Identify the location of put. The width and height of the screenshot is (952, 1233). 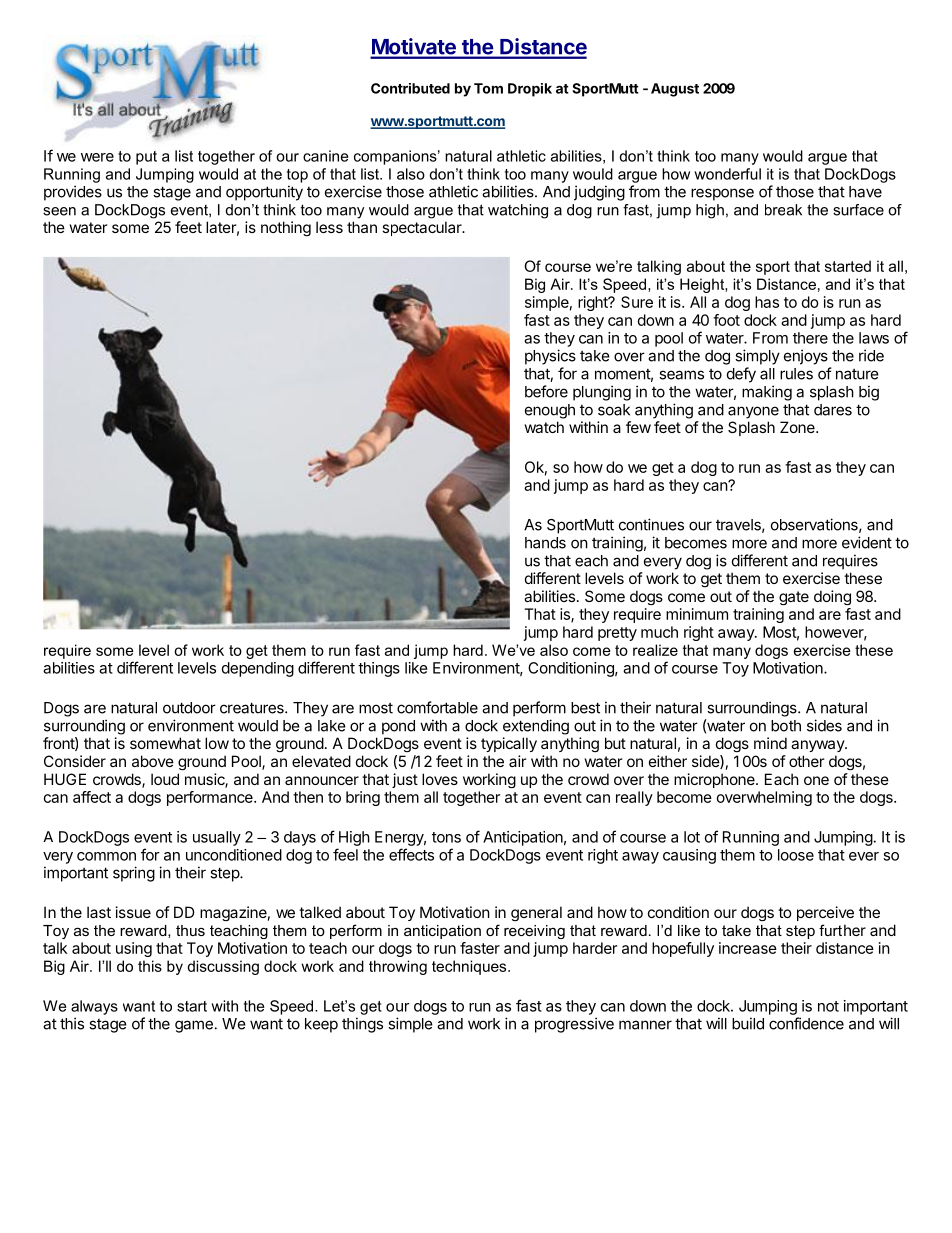
(146, 158).
